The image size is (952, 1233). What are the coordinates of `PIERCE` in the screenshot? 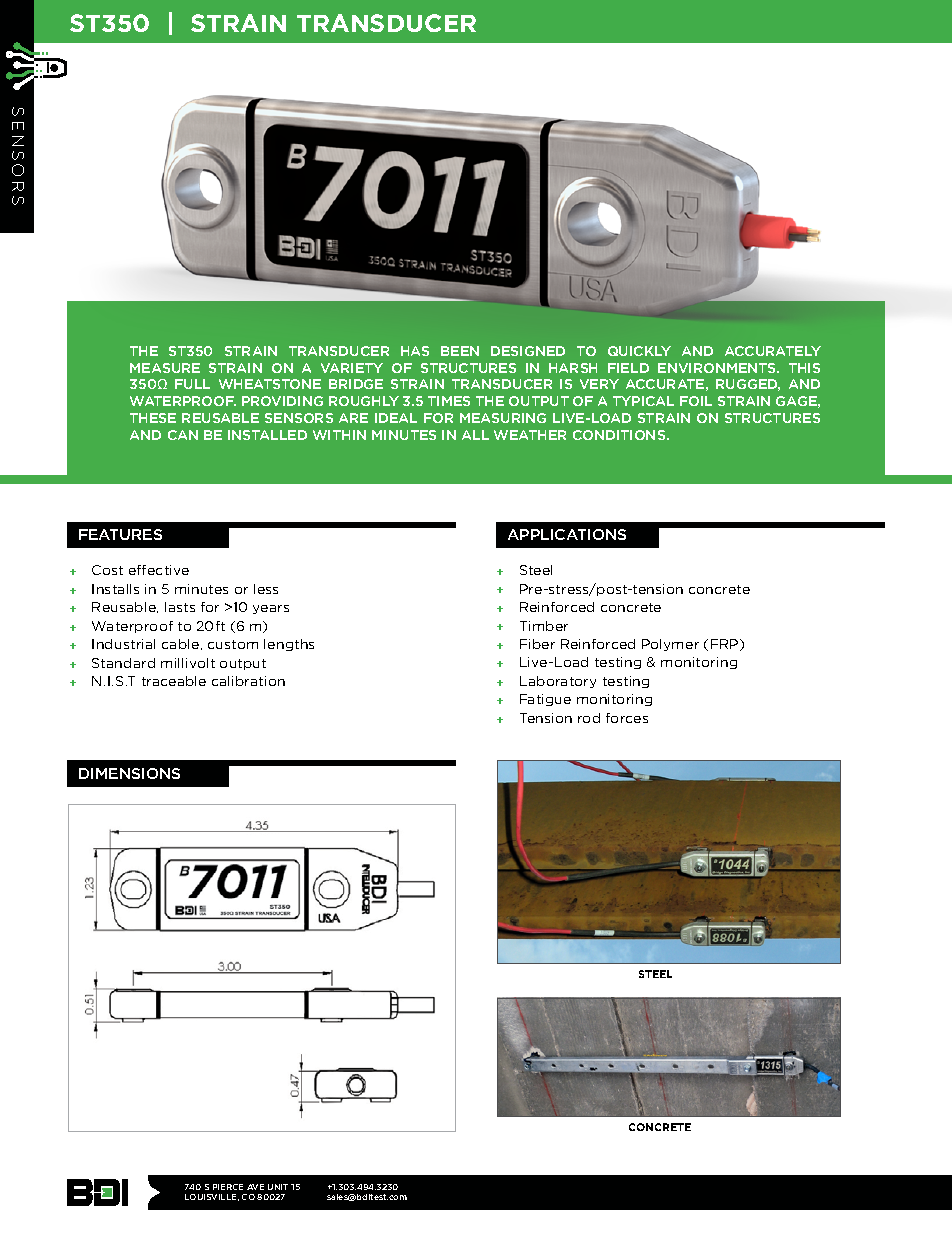 It's located at (228, 1187).
